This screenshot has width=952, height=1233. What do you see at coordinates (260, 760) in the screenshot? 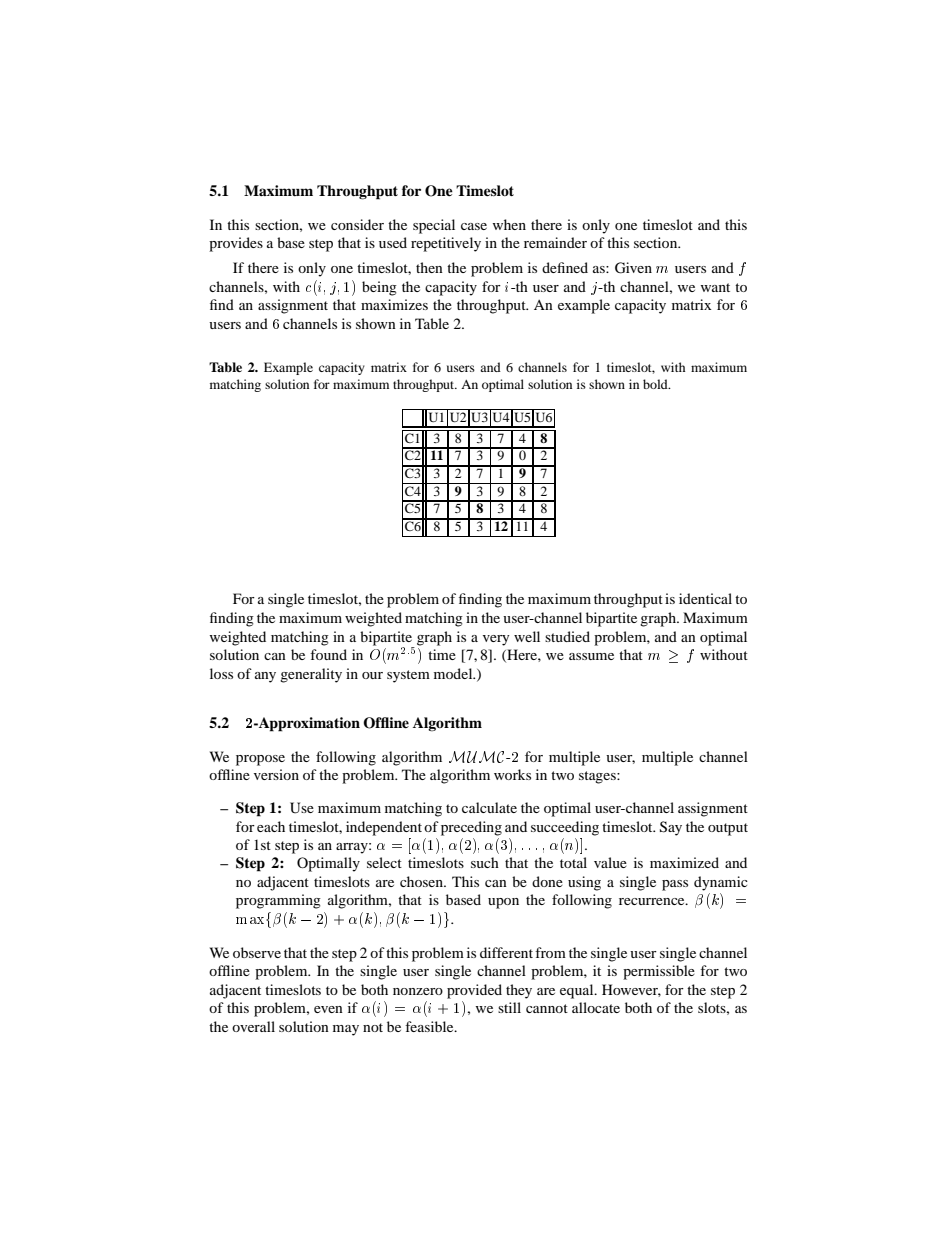
I see `propose` at bounding box center [260, 760].
